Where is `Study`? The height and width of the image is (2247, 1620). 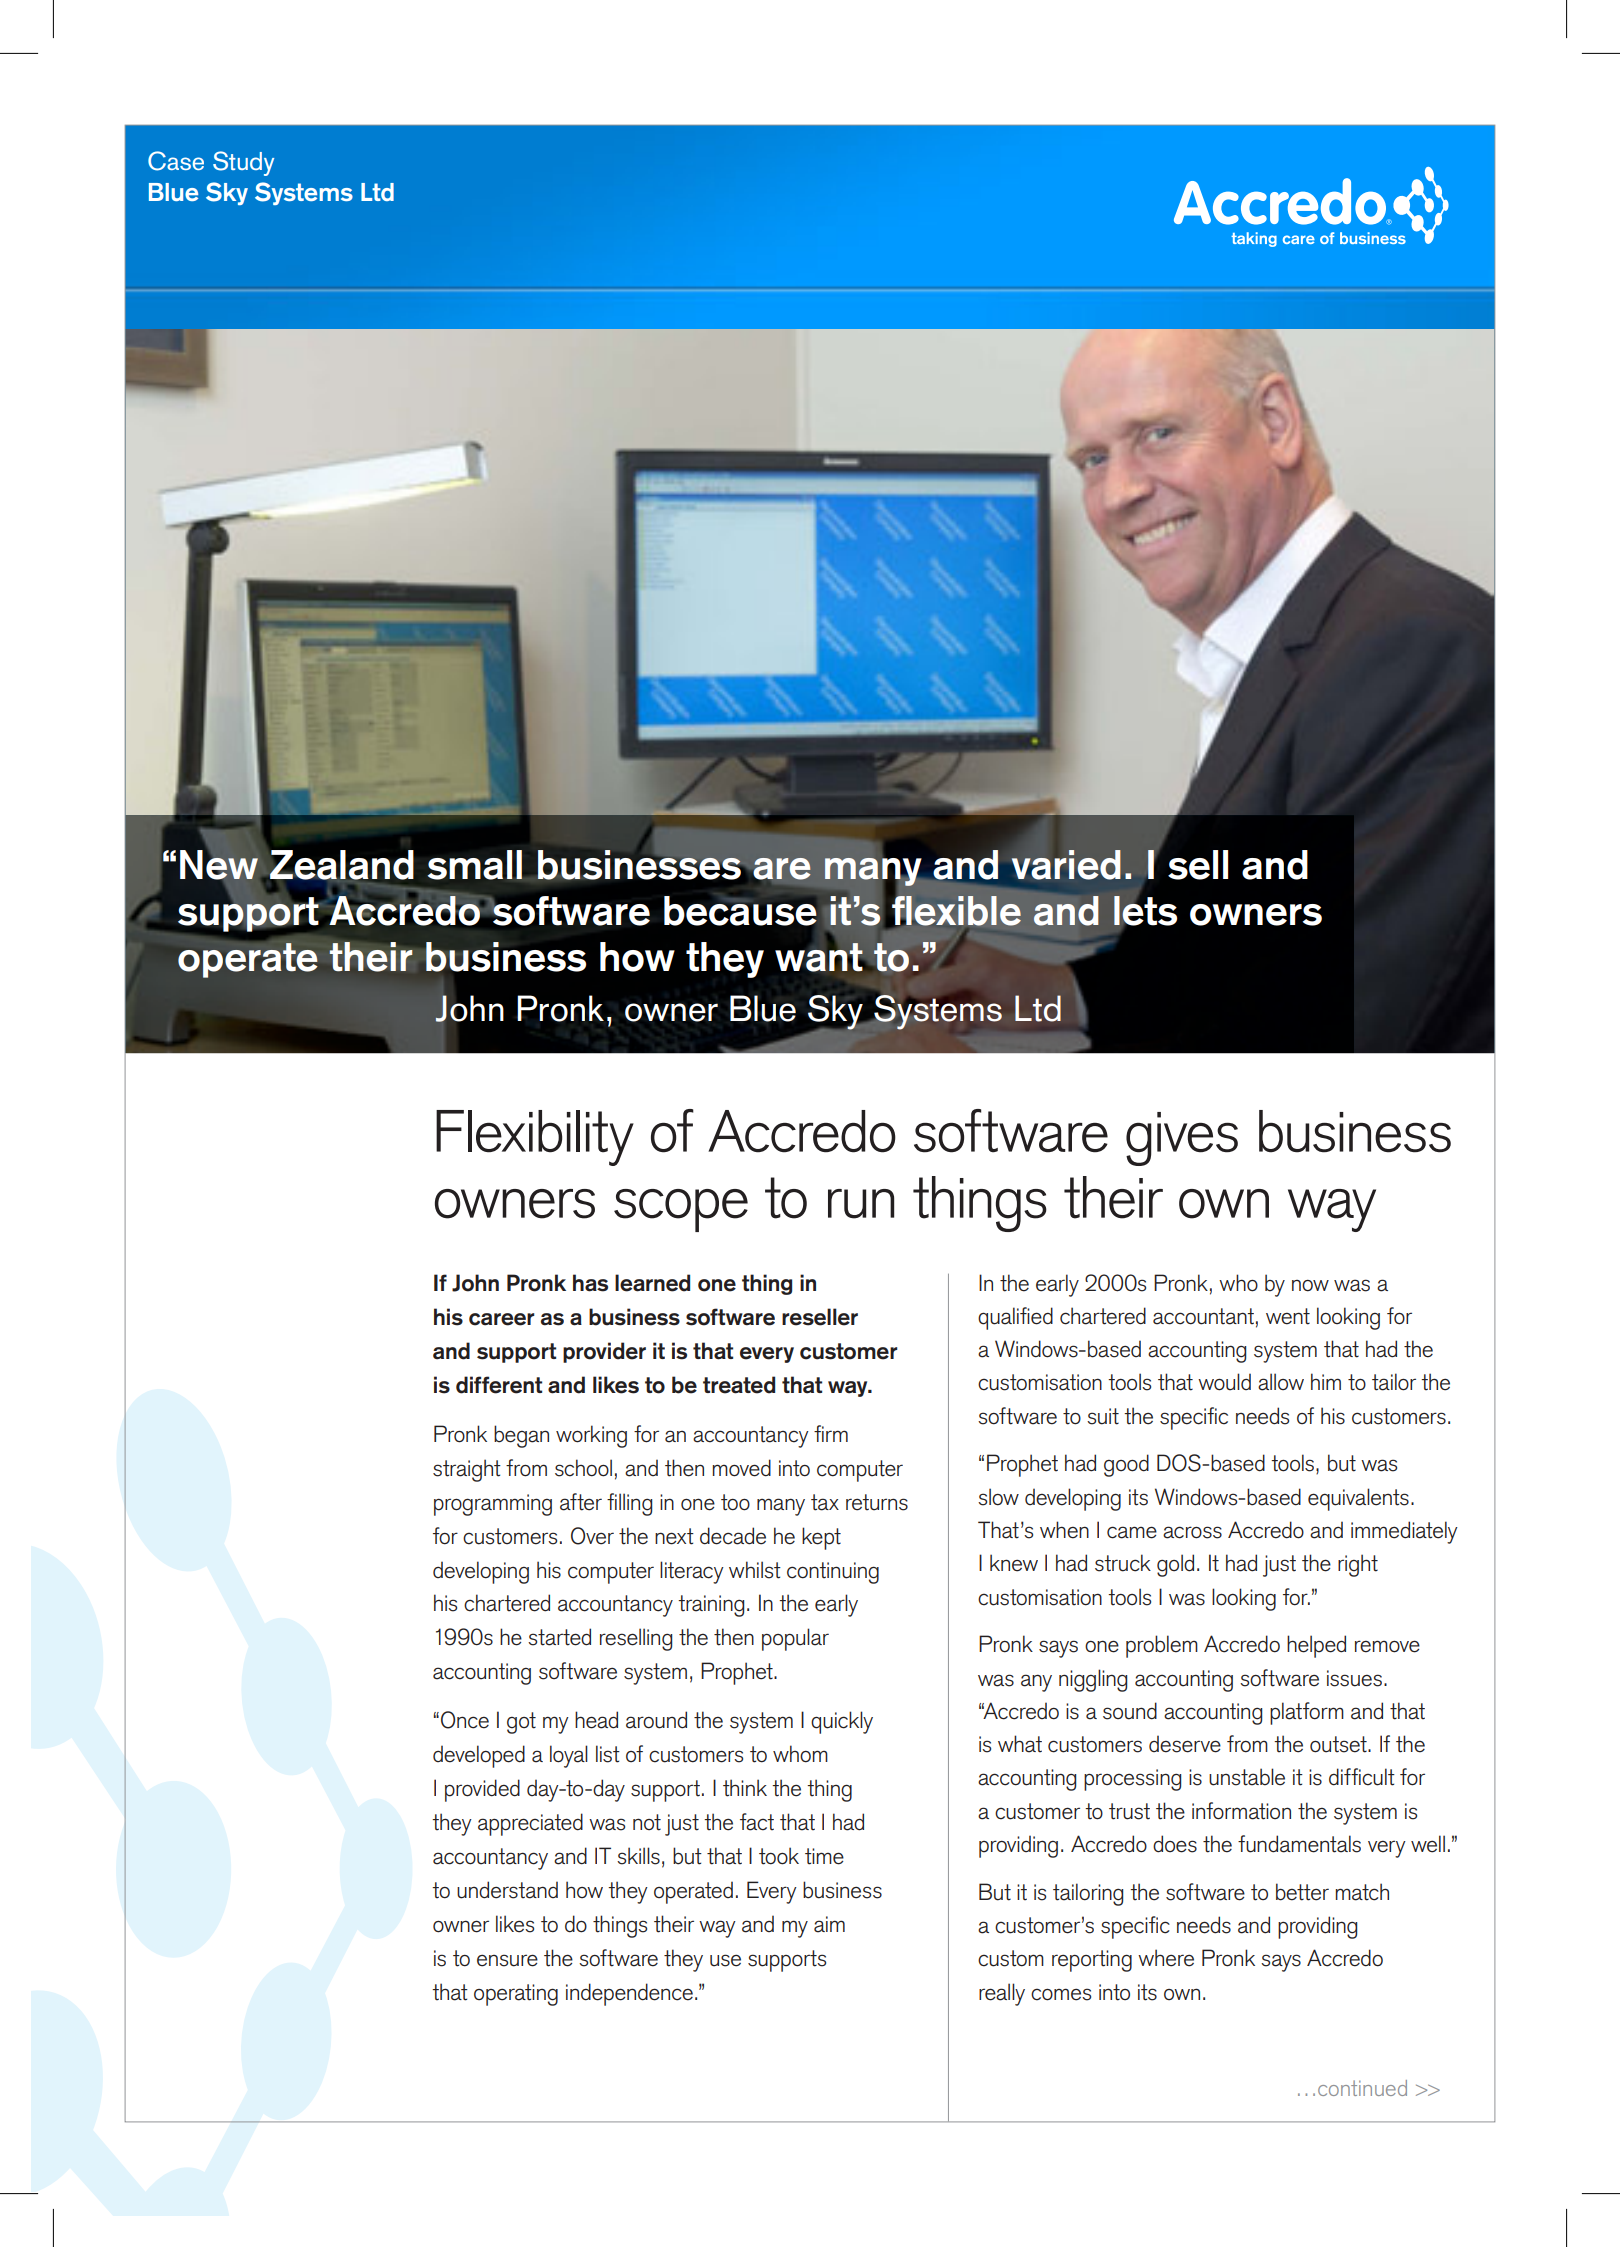 Study is located at coordinates (243, 163).
